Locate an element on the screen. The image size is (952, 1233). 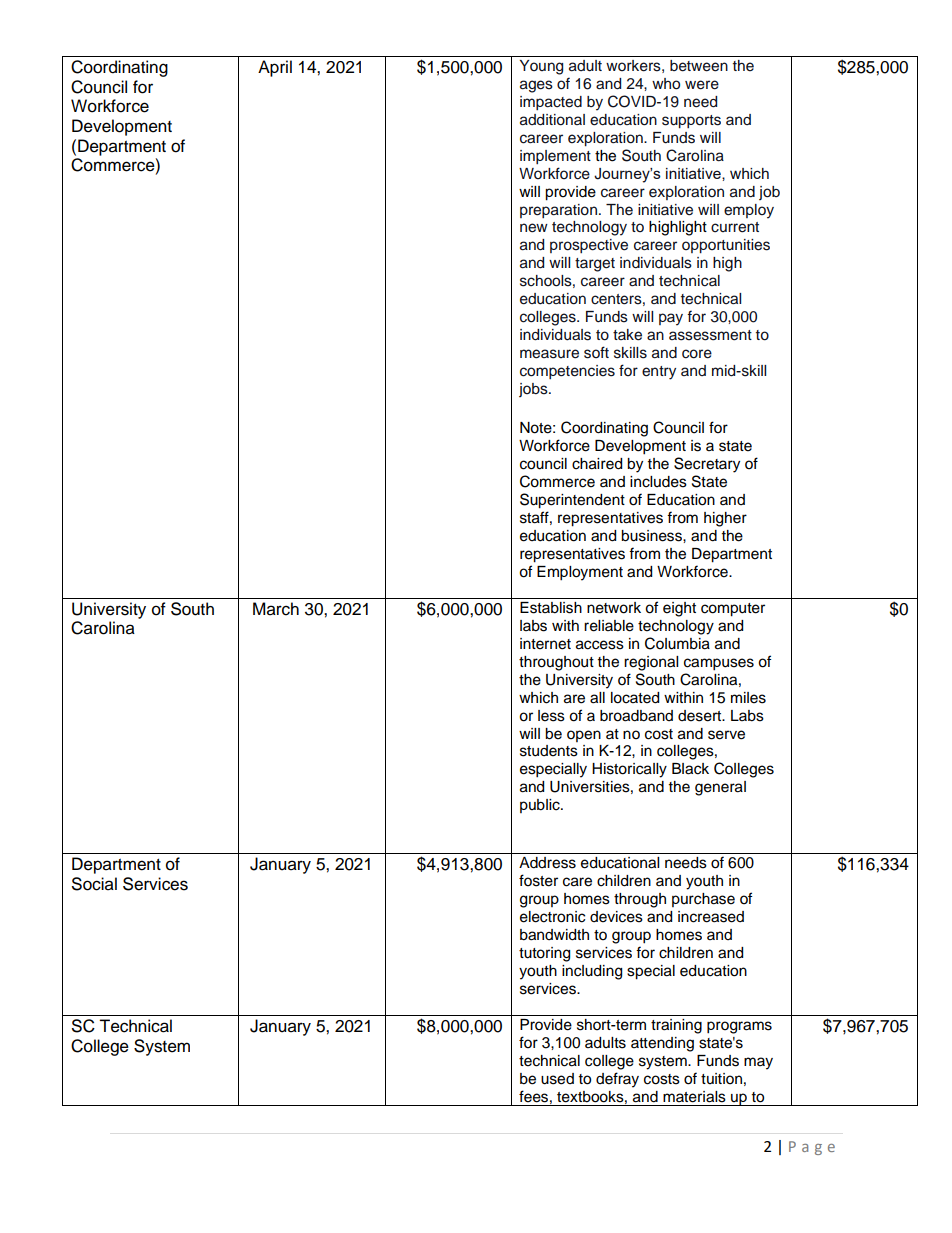
ages is located at coordinates (536, 86).
